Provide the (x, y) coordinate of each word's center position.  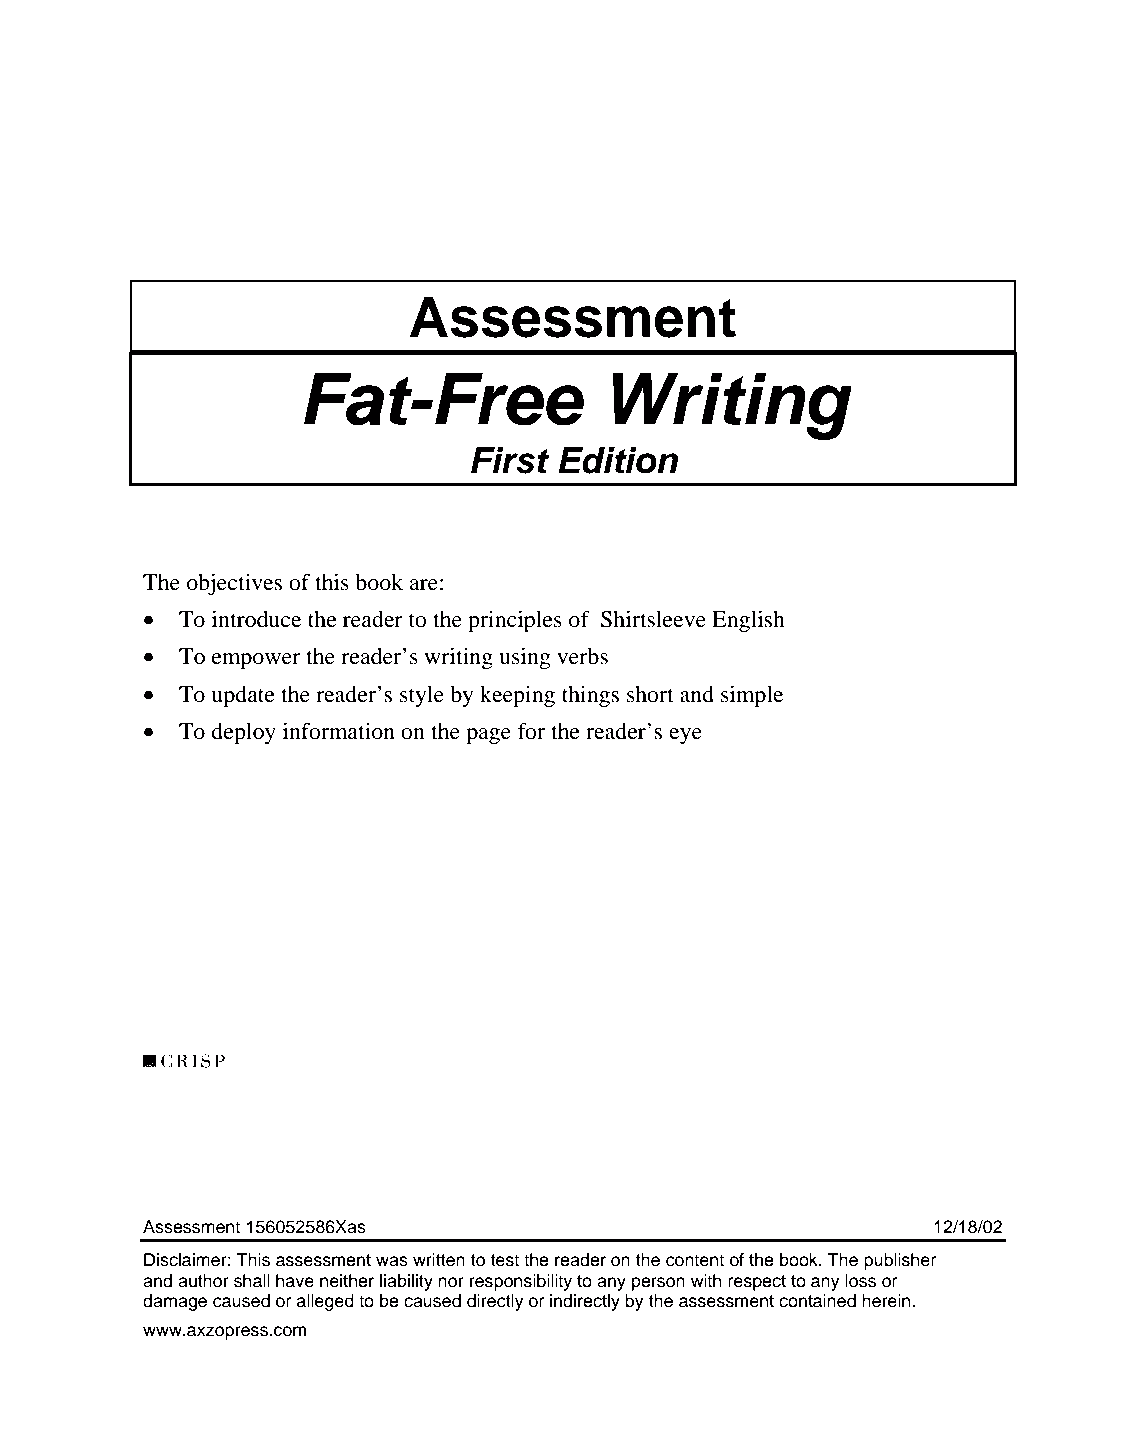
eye (685, 736)
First (510, 460)
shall (252, 1281)
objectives (234, 584)
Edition (618, 460)
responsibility (521, 1282)
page (488, 736)
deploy (244, 734)
